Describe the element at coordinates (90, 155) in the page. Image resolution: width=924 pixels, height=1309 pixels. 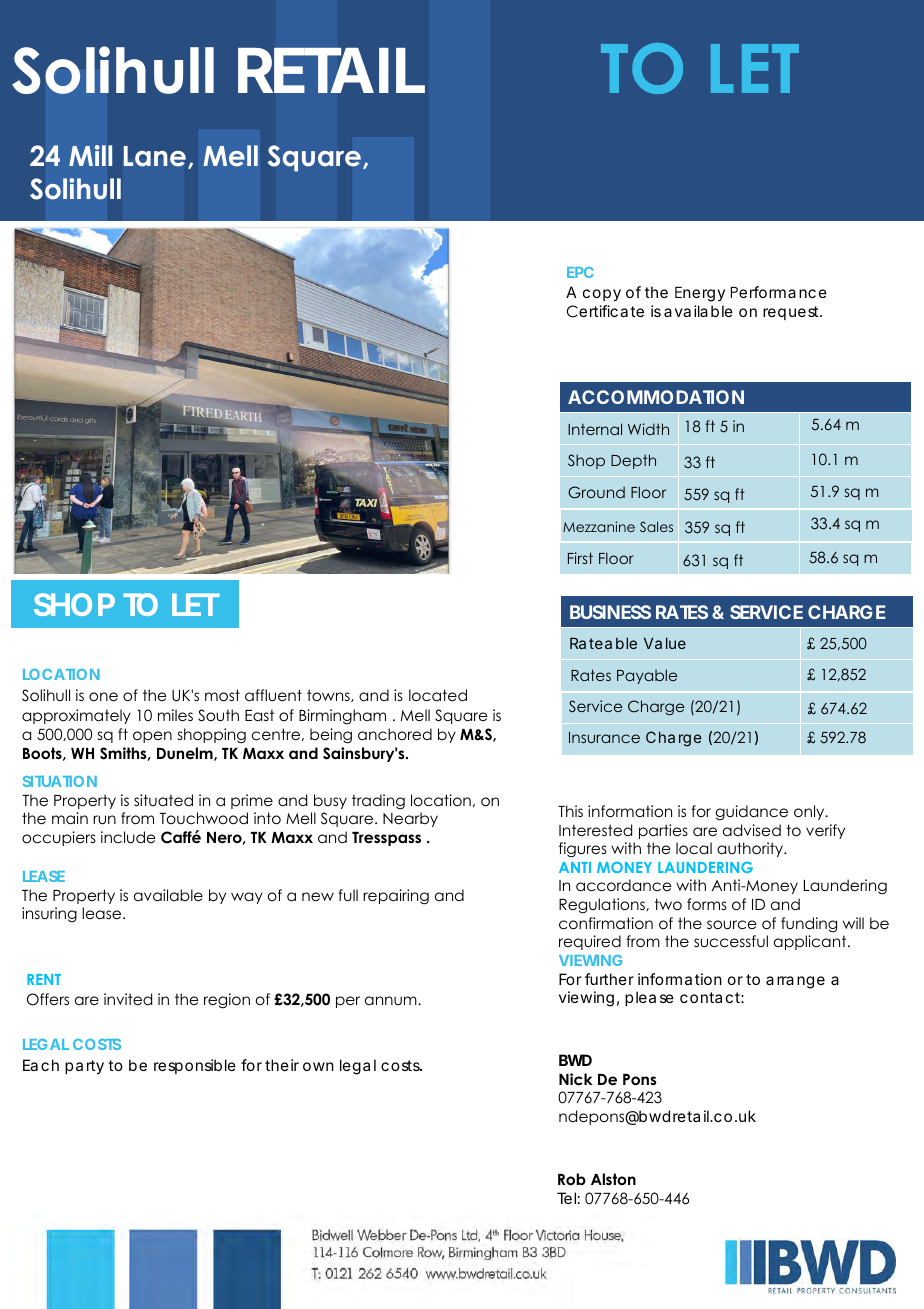
I see `Mill` at that location.
